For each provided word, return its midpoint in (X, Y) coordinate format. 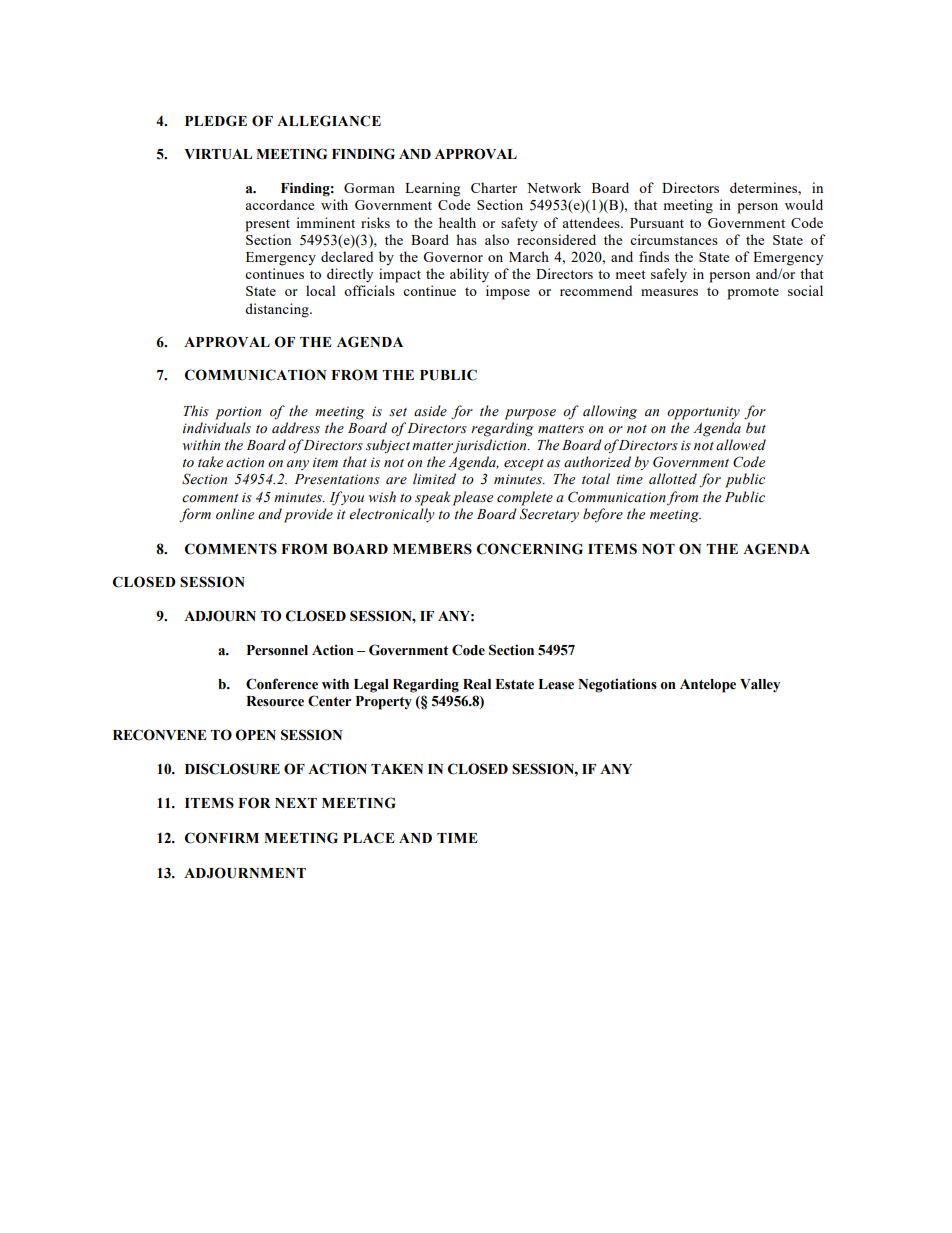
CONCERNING (530, 549)
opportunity (703, 413)
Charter (494, 187)
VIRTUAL (218, 154)
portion (238, 413)
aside (430, 411)
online (235, 514)
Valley (760, 686)
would (804, 204)
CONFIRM (222, 838)
